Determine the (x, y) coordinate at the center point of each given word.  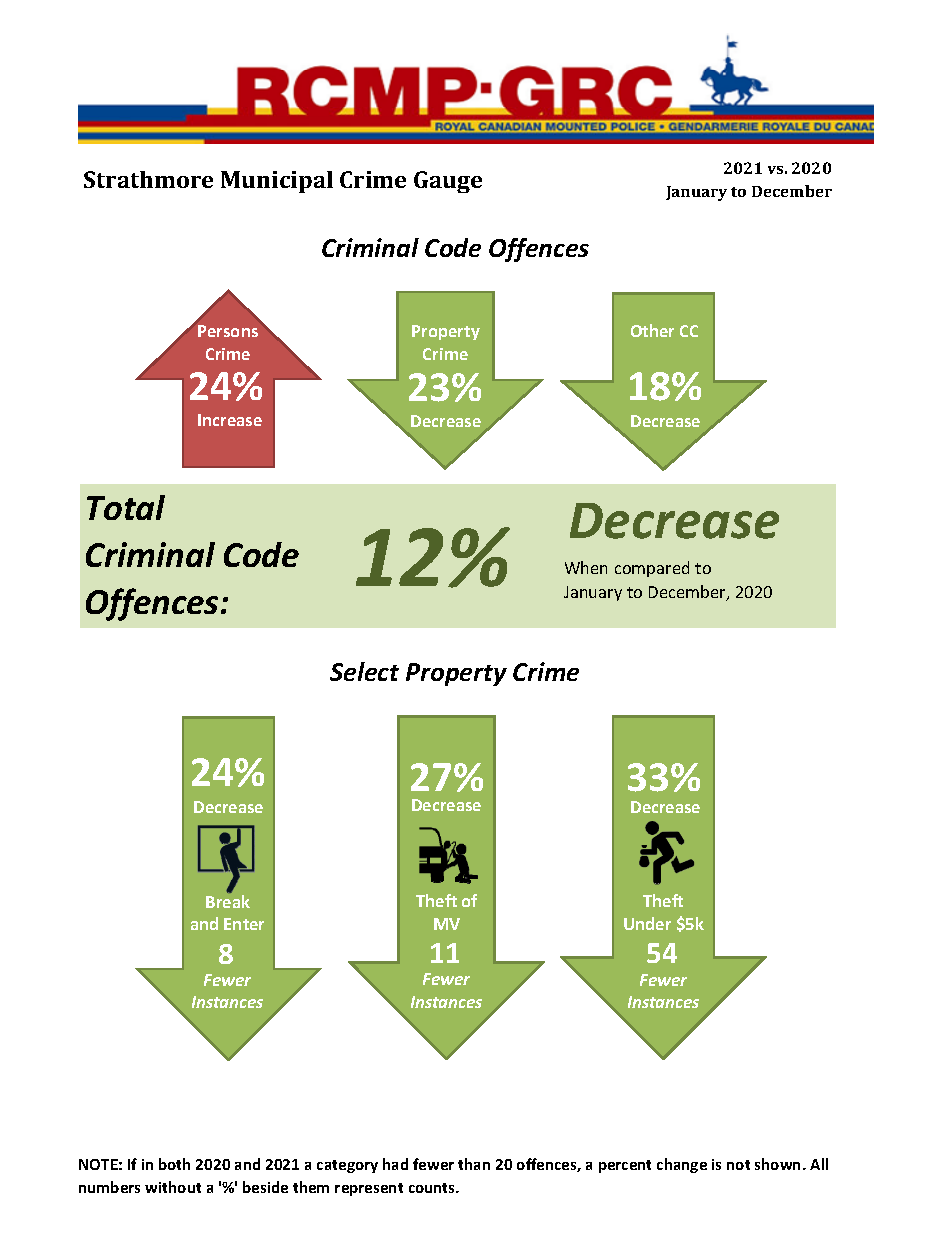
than (474, 1164)
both (174, 1164)
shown (779, 1164)
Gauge (448, 182)
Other (652, 330)
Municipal (277, 182)
